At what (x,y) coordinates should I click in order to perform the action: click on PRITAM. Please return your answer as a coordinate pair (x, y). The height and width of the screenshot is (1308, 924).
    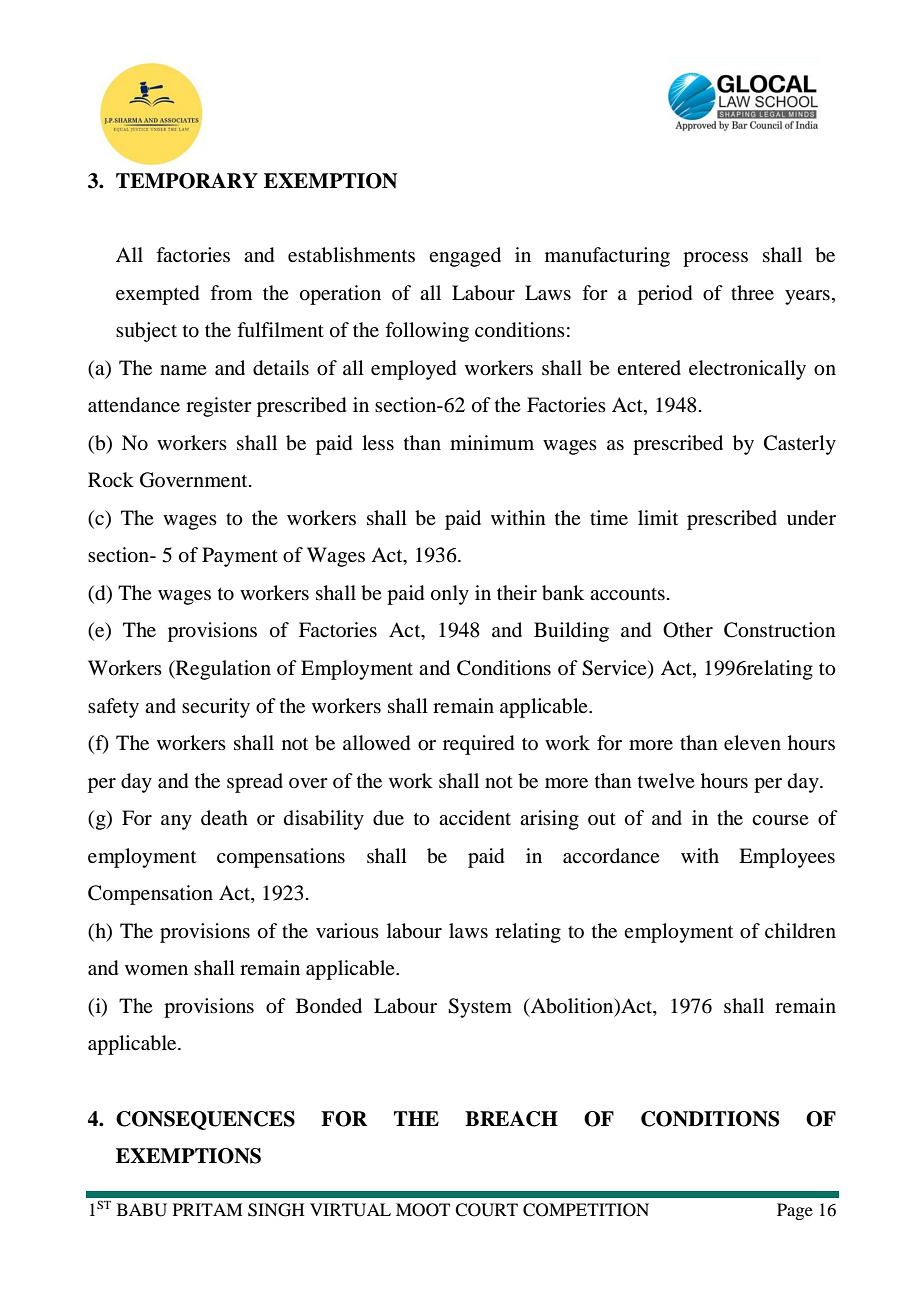
    Looking at the image, I should click on (208, 1209).
